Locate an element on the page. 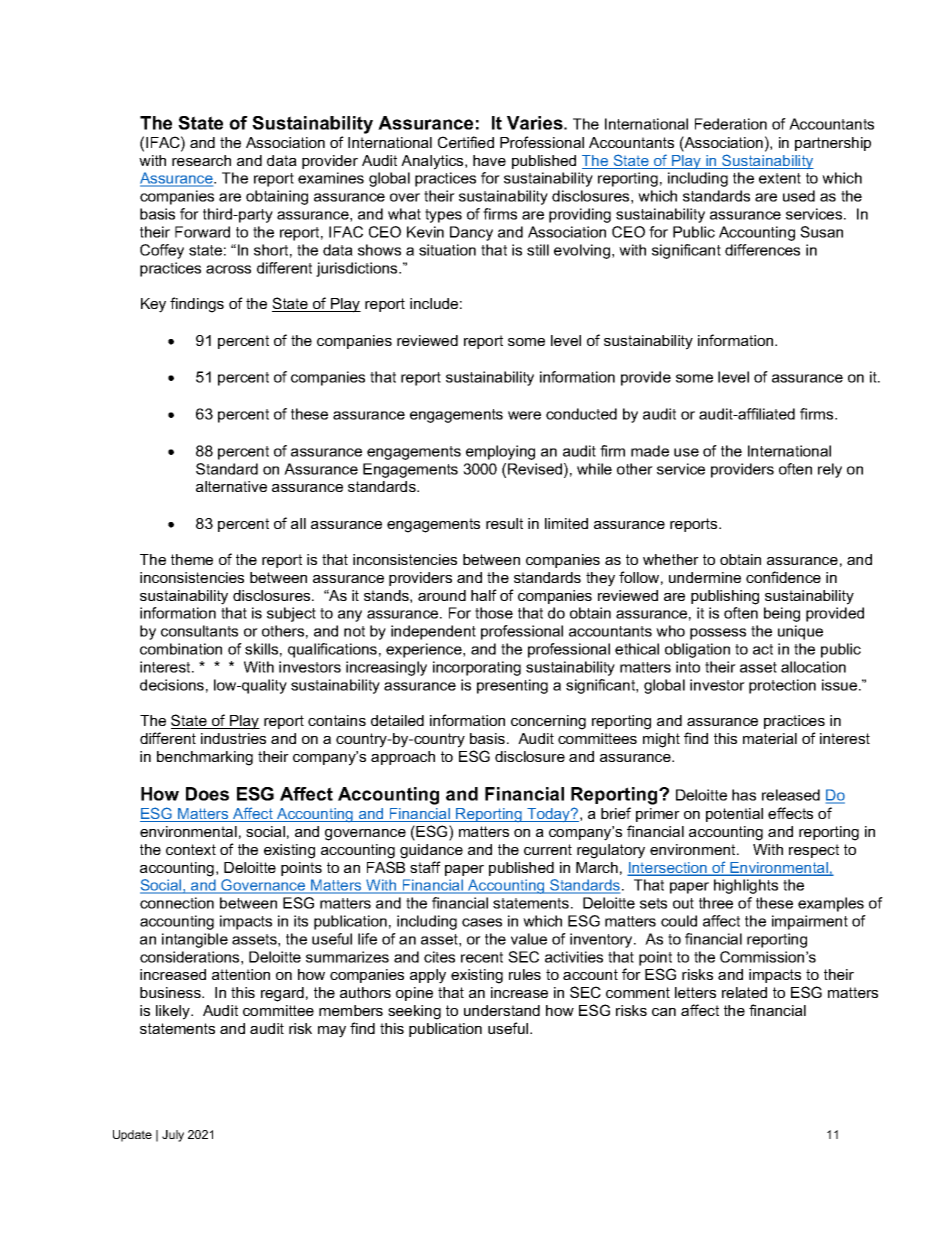 The image size is (952, 1233). understand is located at coordinates (502, 1010).
